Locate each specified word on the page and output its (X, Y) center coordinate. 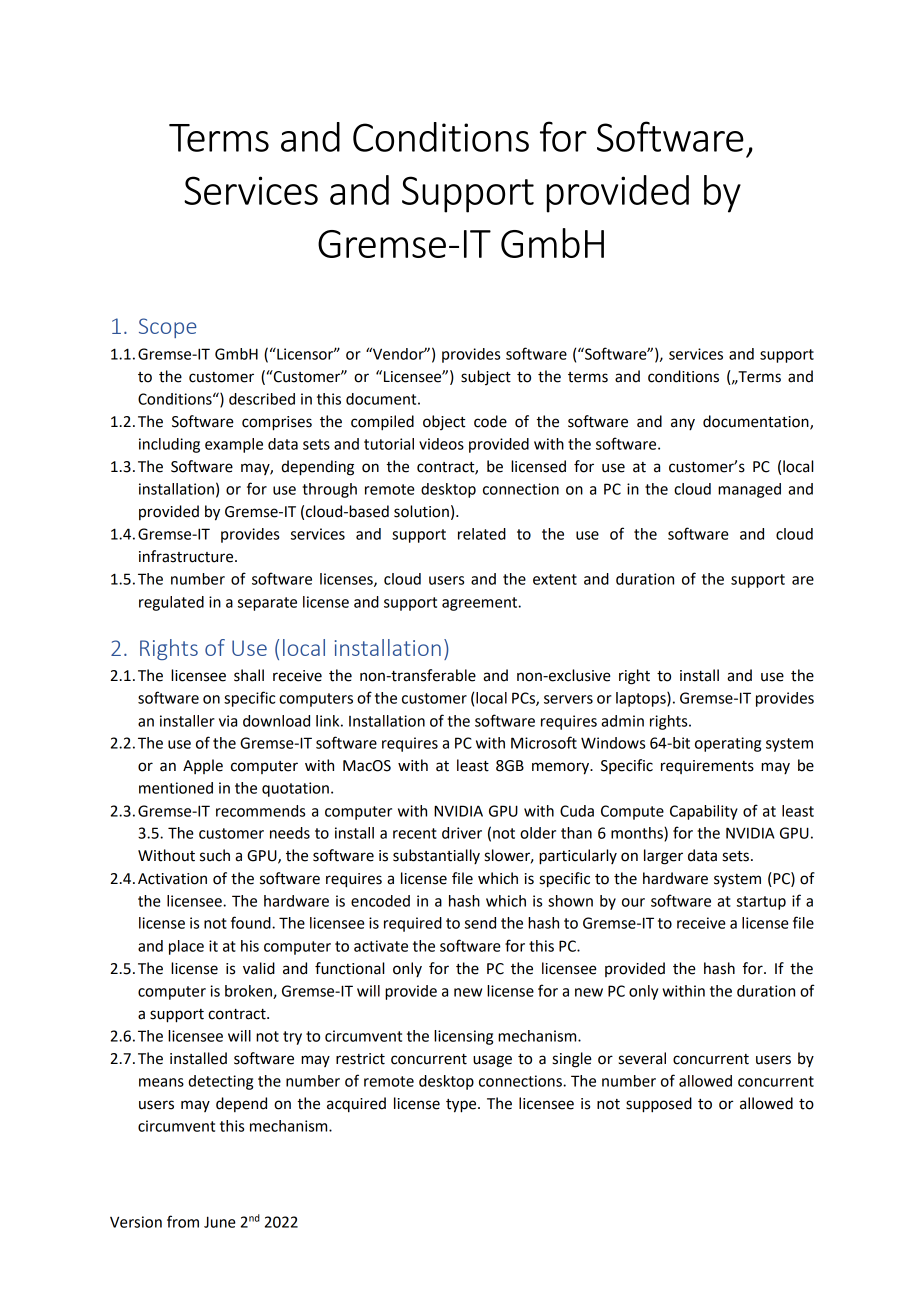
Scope (167, 328)
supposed (659, 1105)
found (252, 922)
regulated (171, 603)
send (480, 923)
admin (622, 721)
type (462, 1106)
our (633, 902)
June (220, 1222)
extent (555, 579)
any (683, 424)
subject (486, 377)
